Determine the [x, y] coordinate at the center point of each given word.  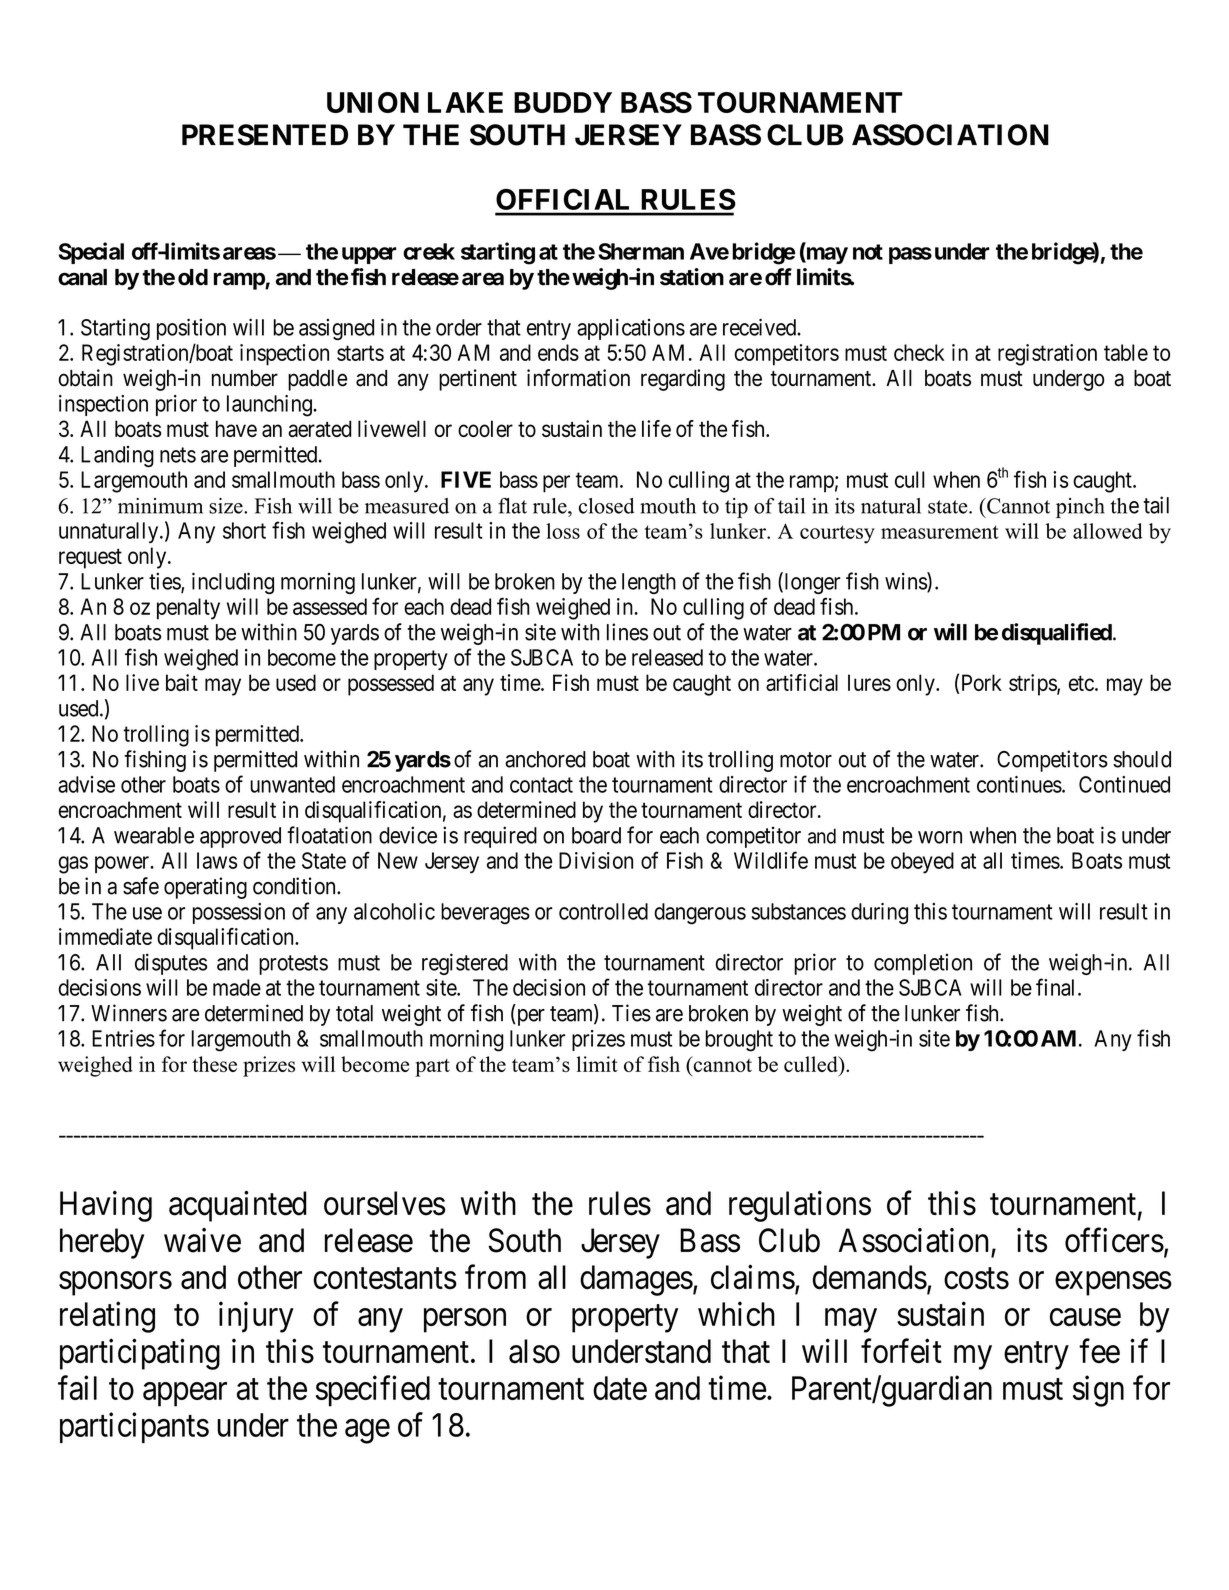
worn [940, 837]
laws [217, 860]
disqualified [1057, 634]
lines [627, 632]
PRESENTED [265, 135]
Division [596, 860]
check [919, 352]
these [214, 1064]
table [1126, 352]
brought [739, 1041]
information [578, 378]
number [245, 378]
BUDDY [563, 102]
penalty [188, 609]
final [1057, 987]
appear [185, 1394]
